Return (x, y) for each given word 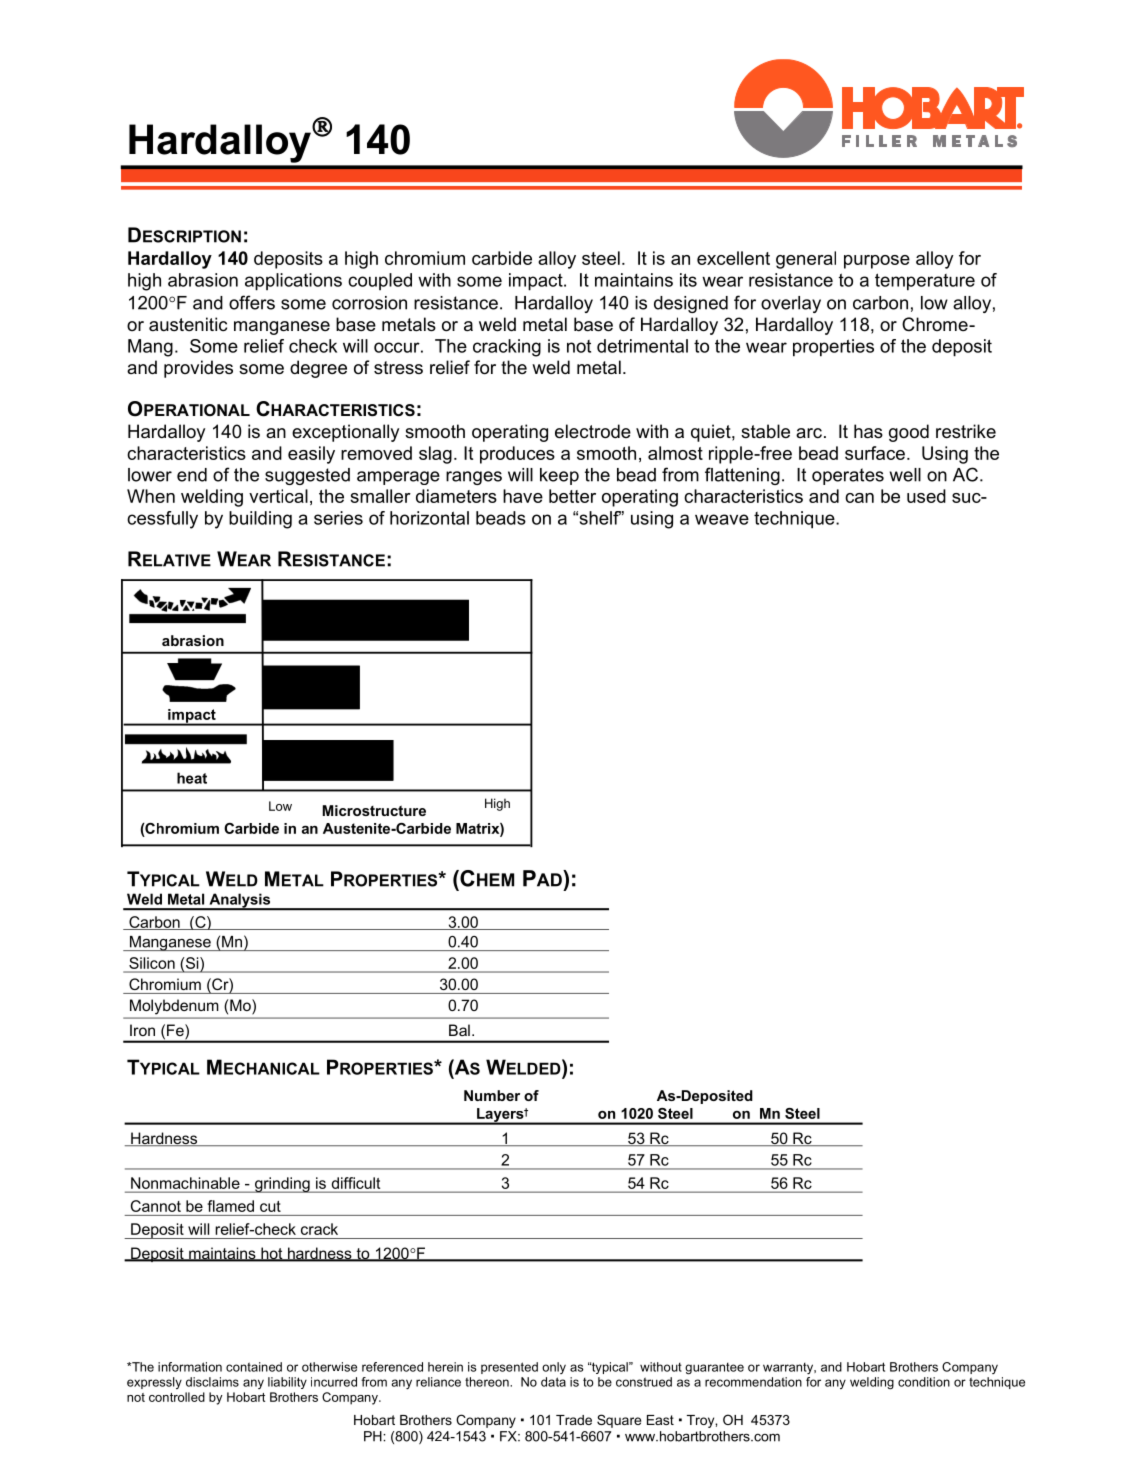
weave (722, 519)
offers (252, 302)
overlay (791, 304)
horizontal (429, 518)
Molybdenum (174, 1006)
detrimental (642, 346)
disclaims (212, 1382)
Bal (459, 1030)
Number (492, 1095)
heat (192, 778)
